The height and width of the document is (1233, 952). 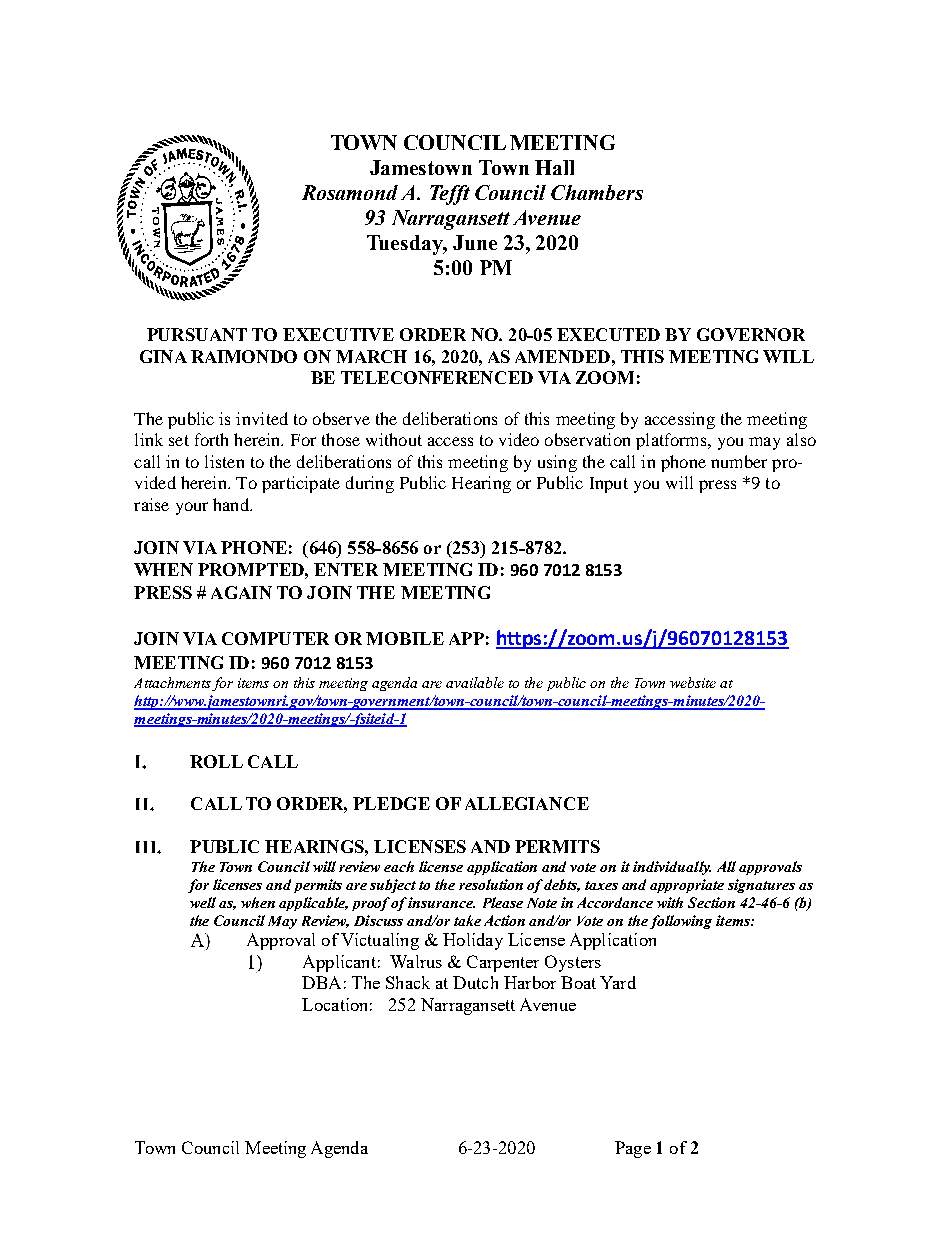 I want to click on Tefft, so click(x=450, y=195).
